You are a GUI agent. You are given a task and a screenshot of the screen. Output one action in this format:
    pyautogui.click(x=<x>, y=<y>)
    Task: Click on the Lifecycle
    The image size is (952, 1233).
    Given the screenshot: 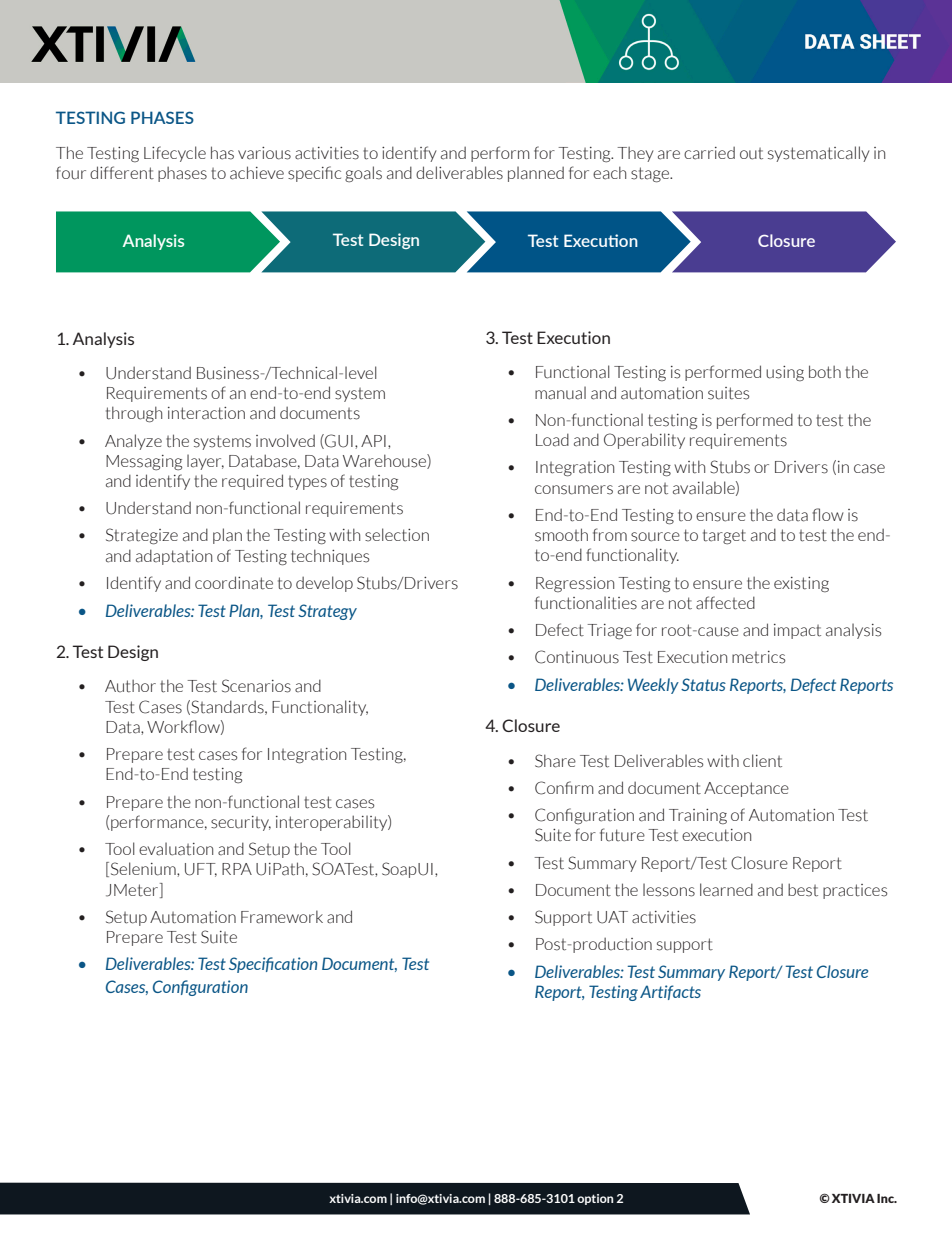 What is the action you would take?
    pyautogui.click(x=175, y=154)
